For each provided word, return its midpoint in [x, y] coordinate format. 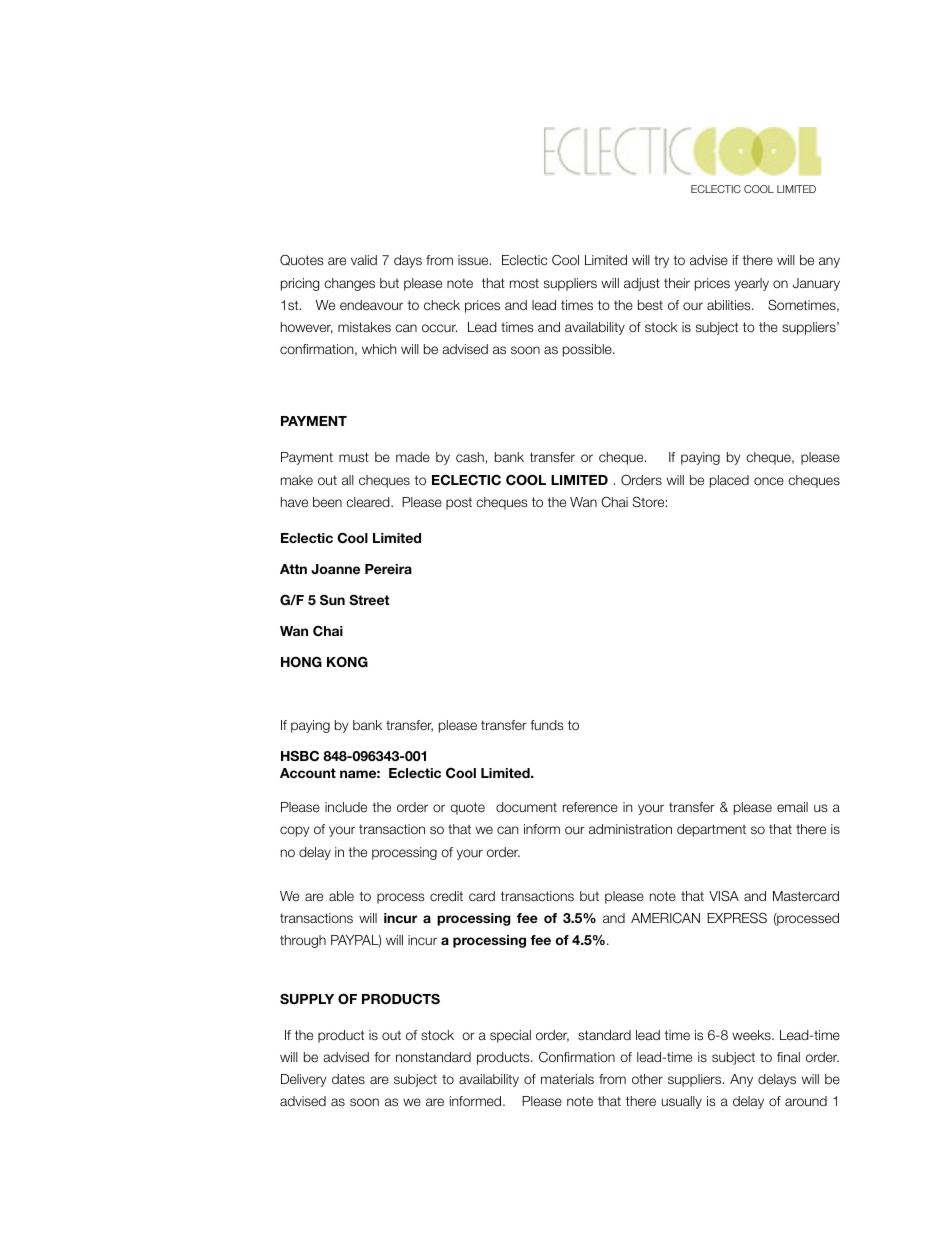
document [526, 807]
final [788, 1057]
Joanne [335, 569]
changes [349, 284]
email [792, 807]
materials [567, 1079]
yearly [752, 284]
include [346, 807]
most [524, 283]
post [459, 504]
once [769, 481]
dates [348, 1079]
